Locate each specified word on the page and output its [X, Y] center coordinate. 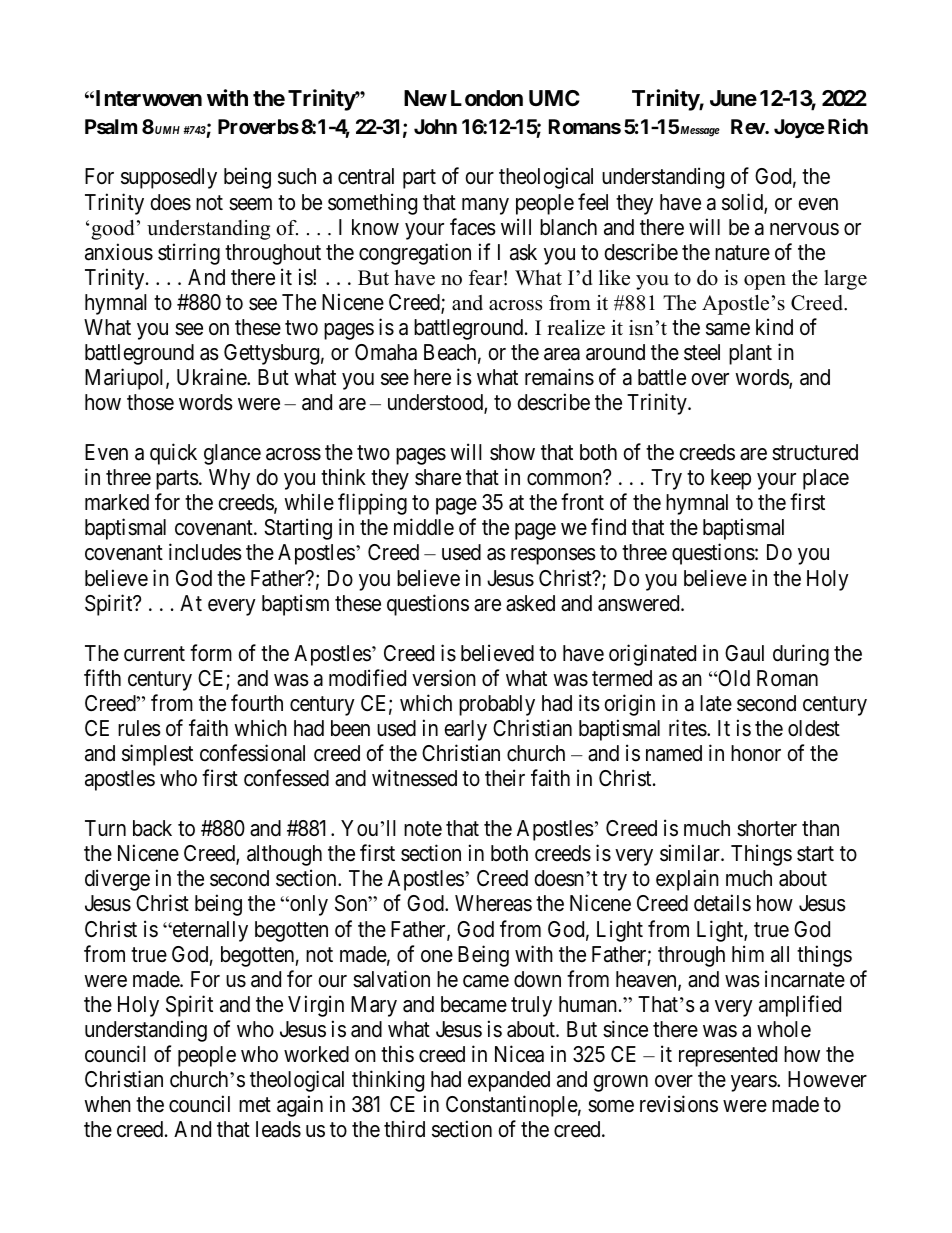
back [152, 828]
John [435, 126]
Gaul [744, 653]
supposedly [169, 178]
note [423, 829]
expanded [509, 1081]
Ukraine [212, 377]
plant [750, 354]
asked [530, 603]
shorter [767, 828]
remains [559, 377]
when [107, 1104]
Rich [848, 126]
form [211, 653]
